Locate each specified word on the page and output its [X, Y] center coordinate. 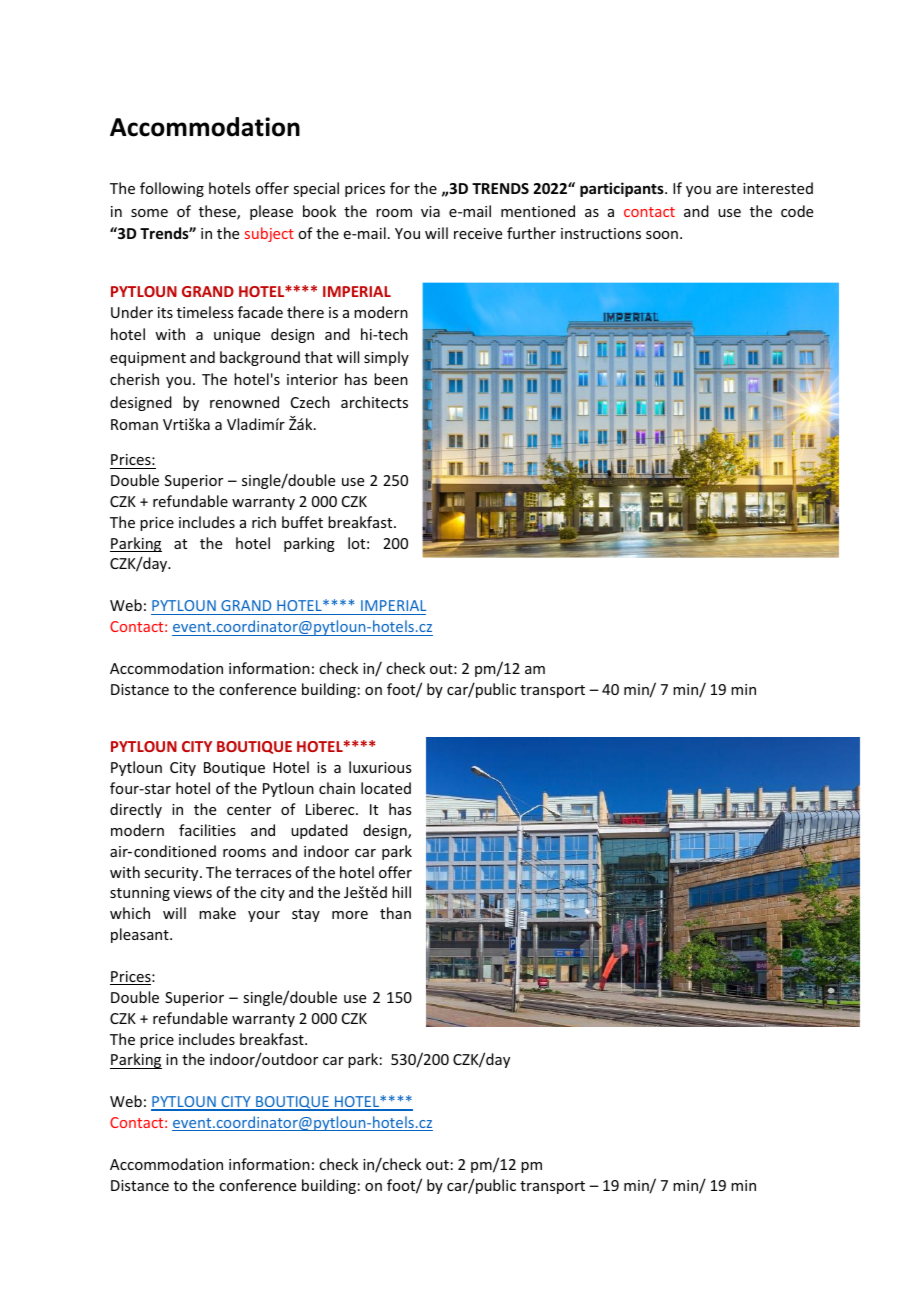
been [391, 379]
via [430, 211]
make [217, 913]
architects [374, 402]
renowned [244, 402]
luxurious [380, 767]
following [172, 189]
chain [337, 788]
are [727, 190]
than [395, 913]
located [386, 788]
